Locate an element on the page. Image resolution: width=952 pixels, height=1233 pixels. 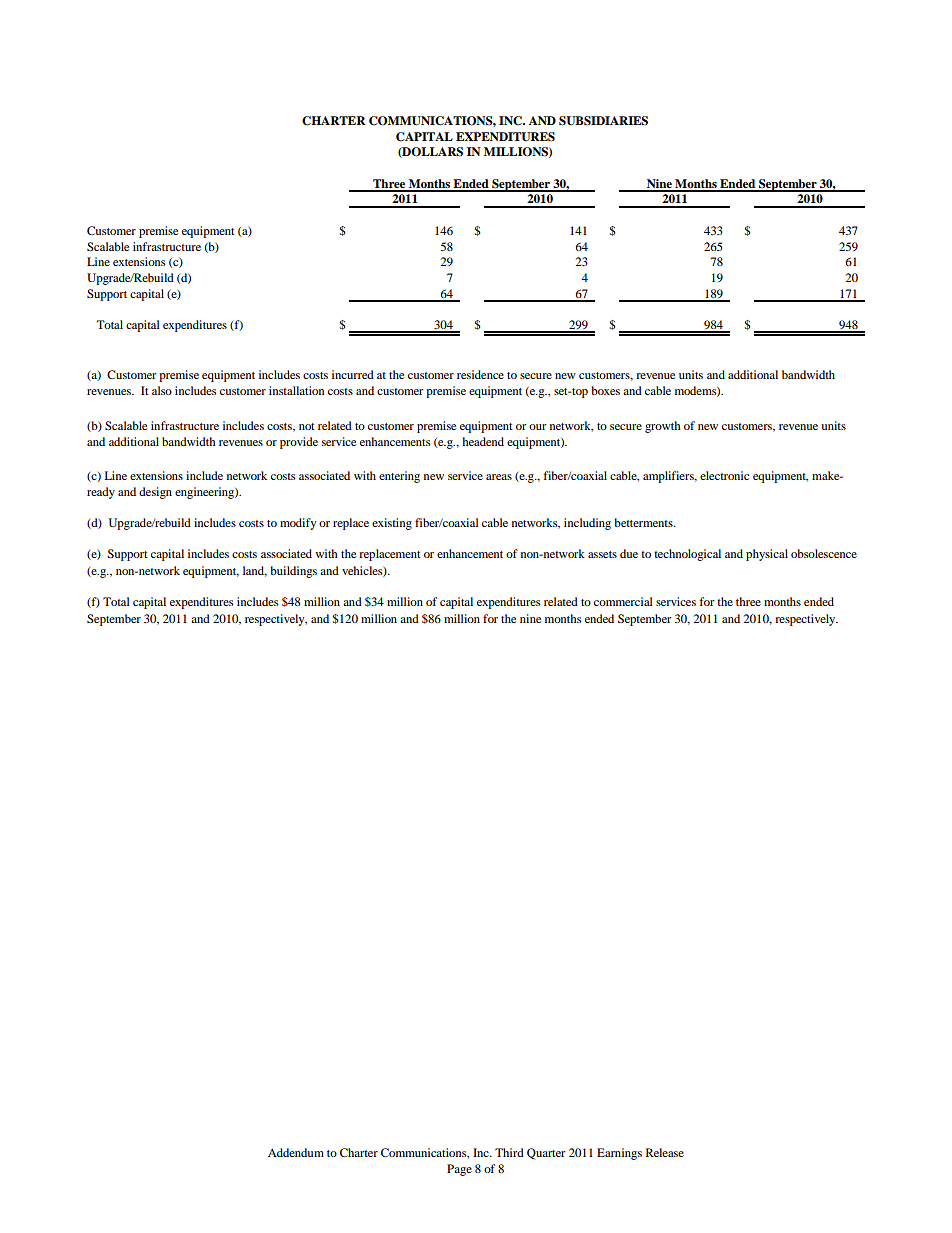
areas is located at coordinates (499, 477).
